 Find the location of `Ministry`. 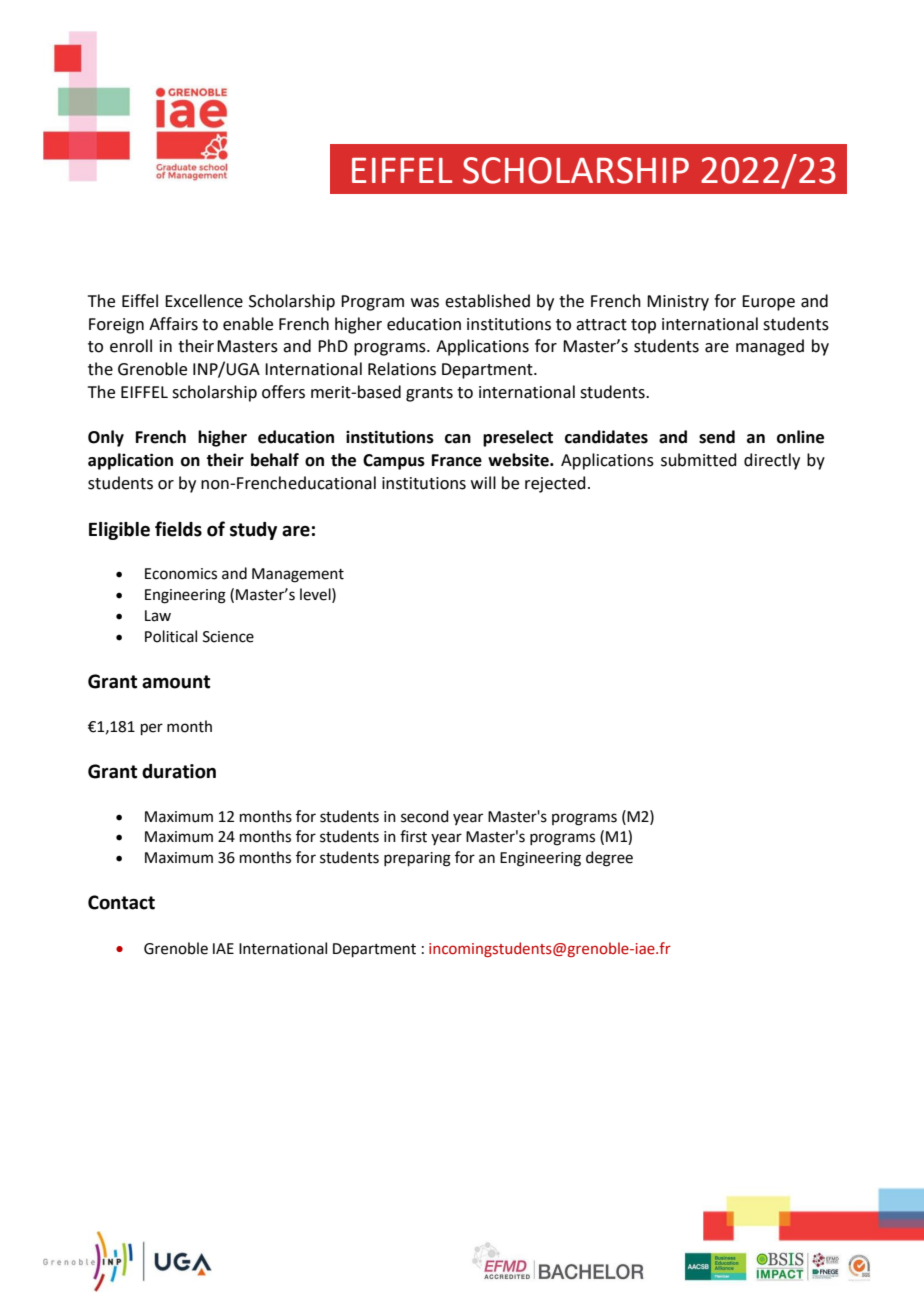

Ministry is located at coordinates (678, 303).
